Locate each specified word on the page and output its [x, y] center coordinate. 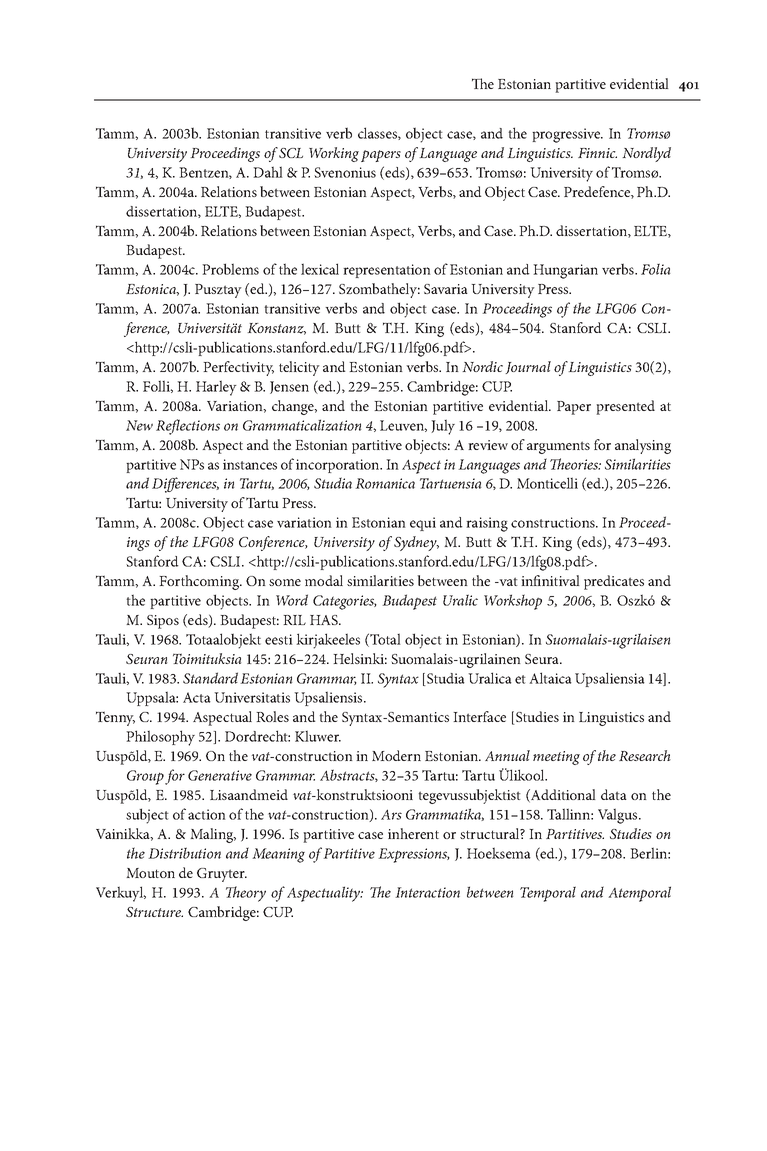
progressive [567, 135]
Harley [216, 388]
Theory [246, 894]
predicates [614, 582]
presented [625, 407]
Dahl [268, 172]
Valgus [619, 816]
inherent [413, 833]
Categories [345, 602]
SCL [291, 153]
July [443, 427]
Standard [210, 678]
